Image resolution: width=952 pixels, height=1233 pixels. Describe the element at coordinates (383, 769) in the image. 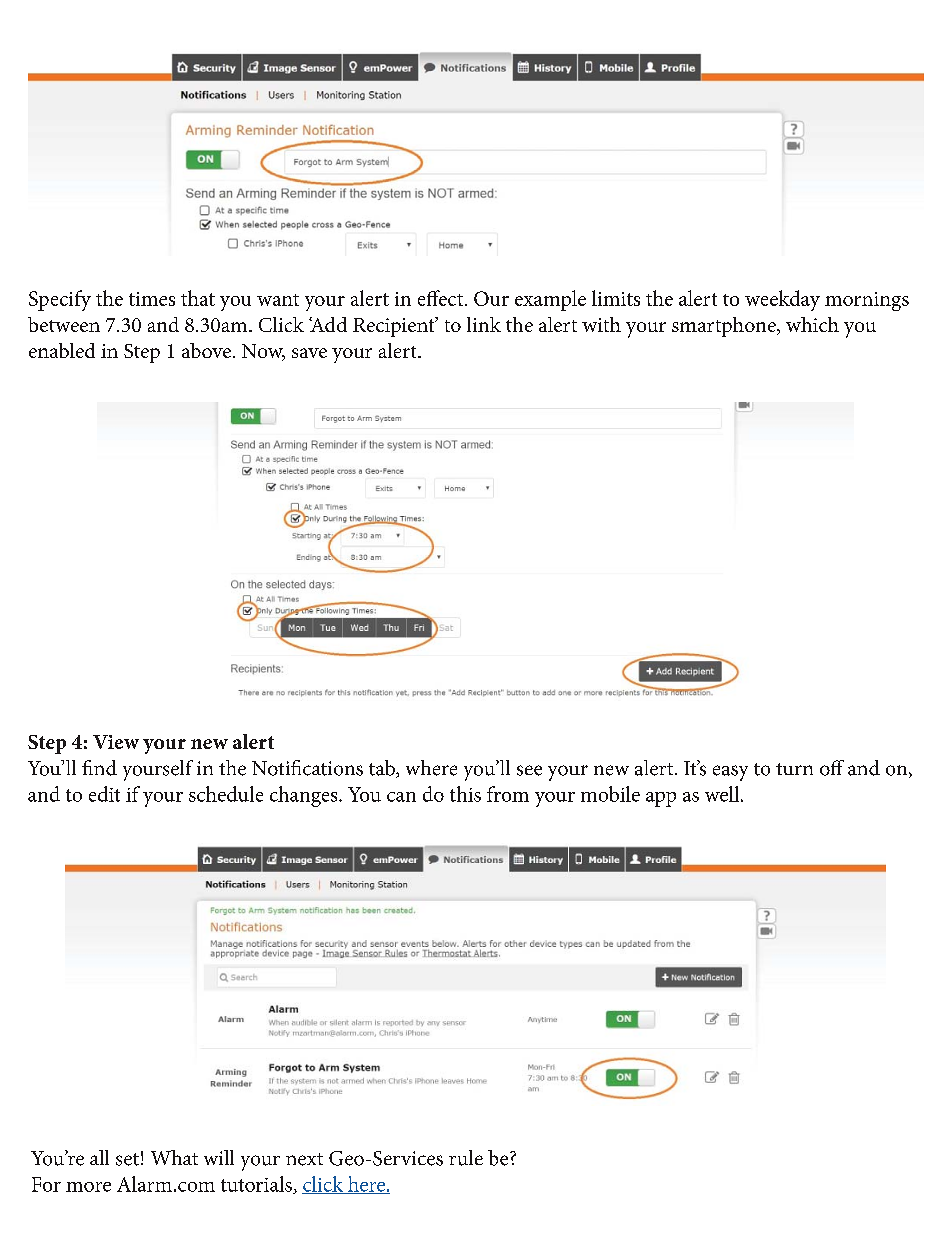

I see `tab` at that location.
